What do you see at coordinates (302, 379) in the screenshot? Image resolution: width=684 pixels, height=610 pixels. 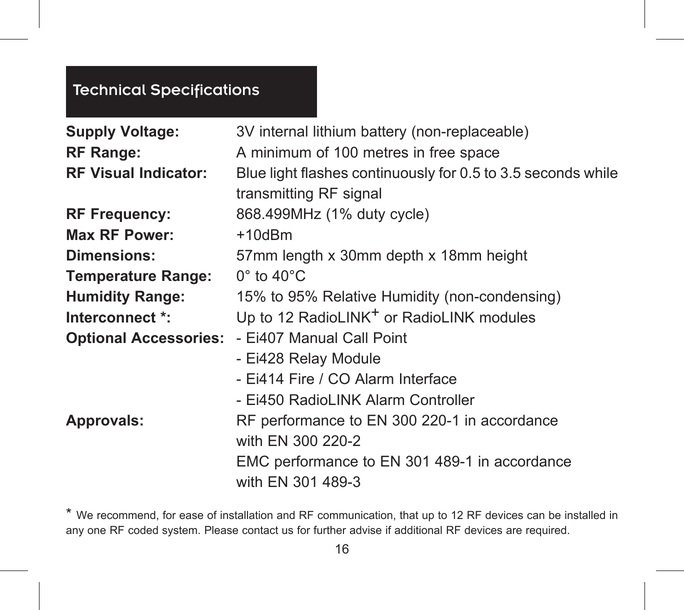 I see `Fire` at bounding box center [302, 379].
